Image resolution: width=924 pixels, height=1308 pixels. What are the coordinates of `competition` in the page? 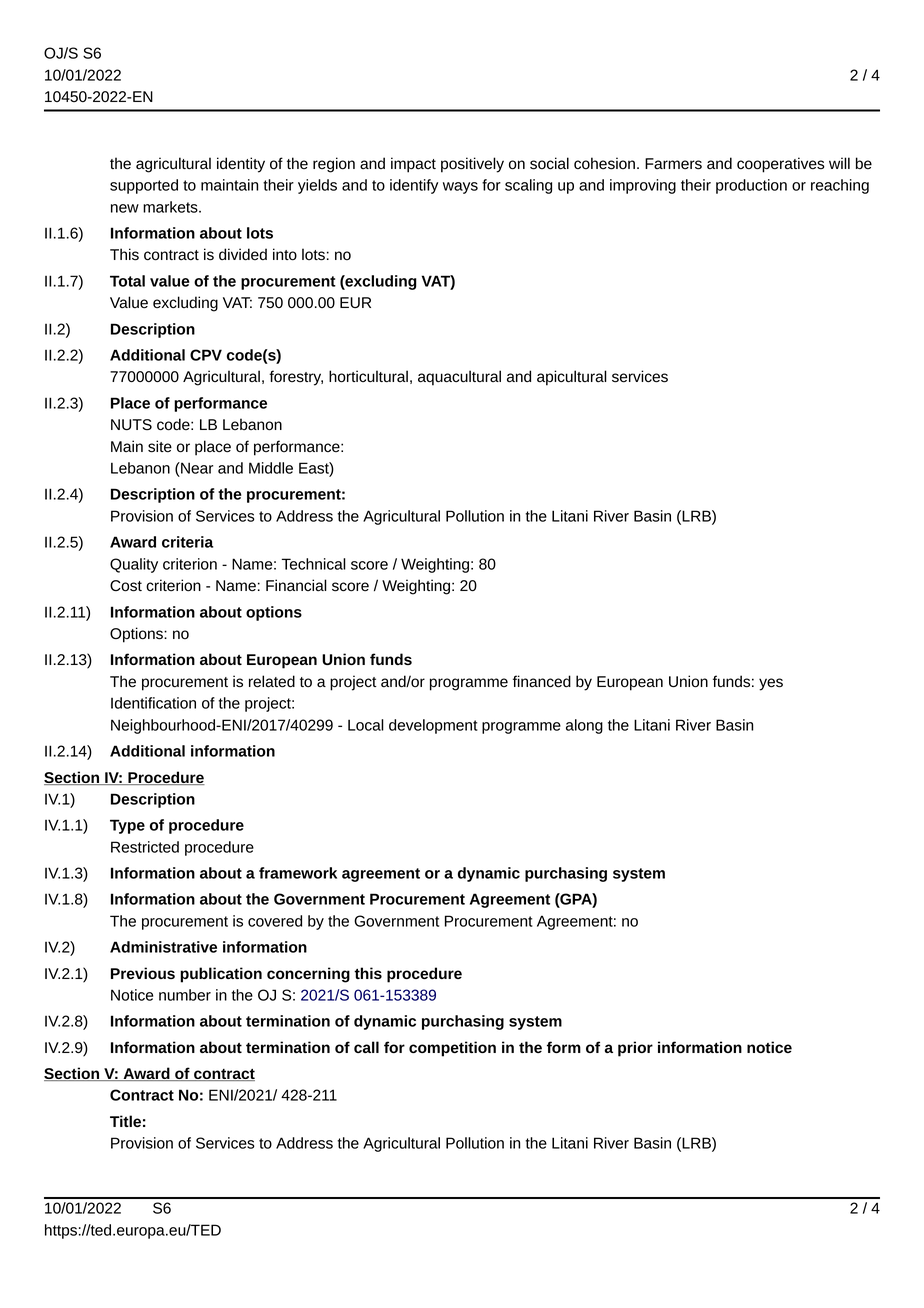 It's located at (452, 1049).
